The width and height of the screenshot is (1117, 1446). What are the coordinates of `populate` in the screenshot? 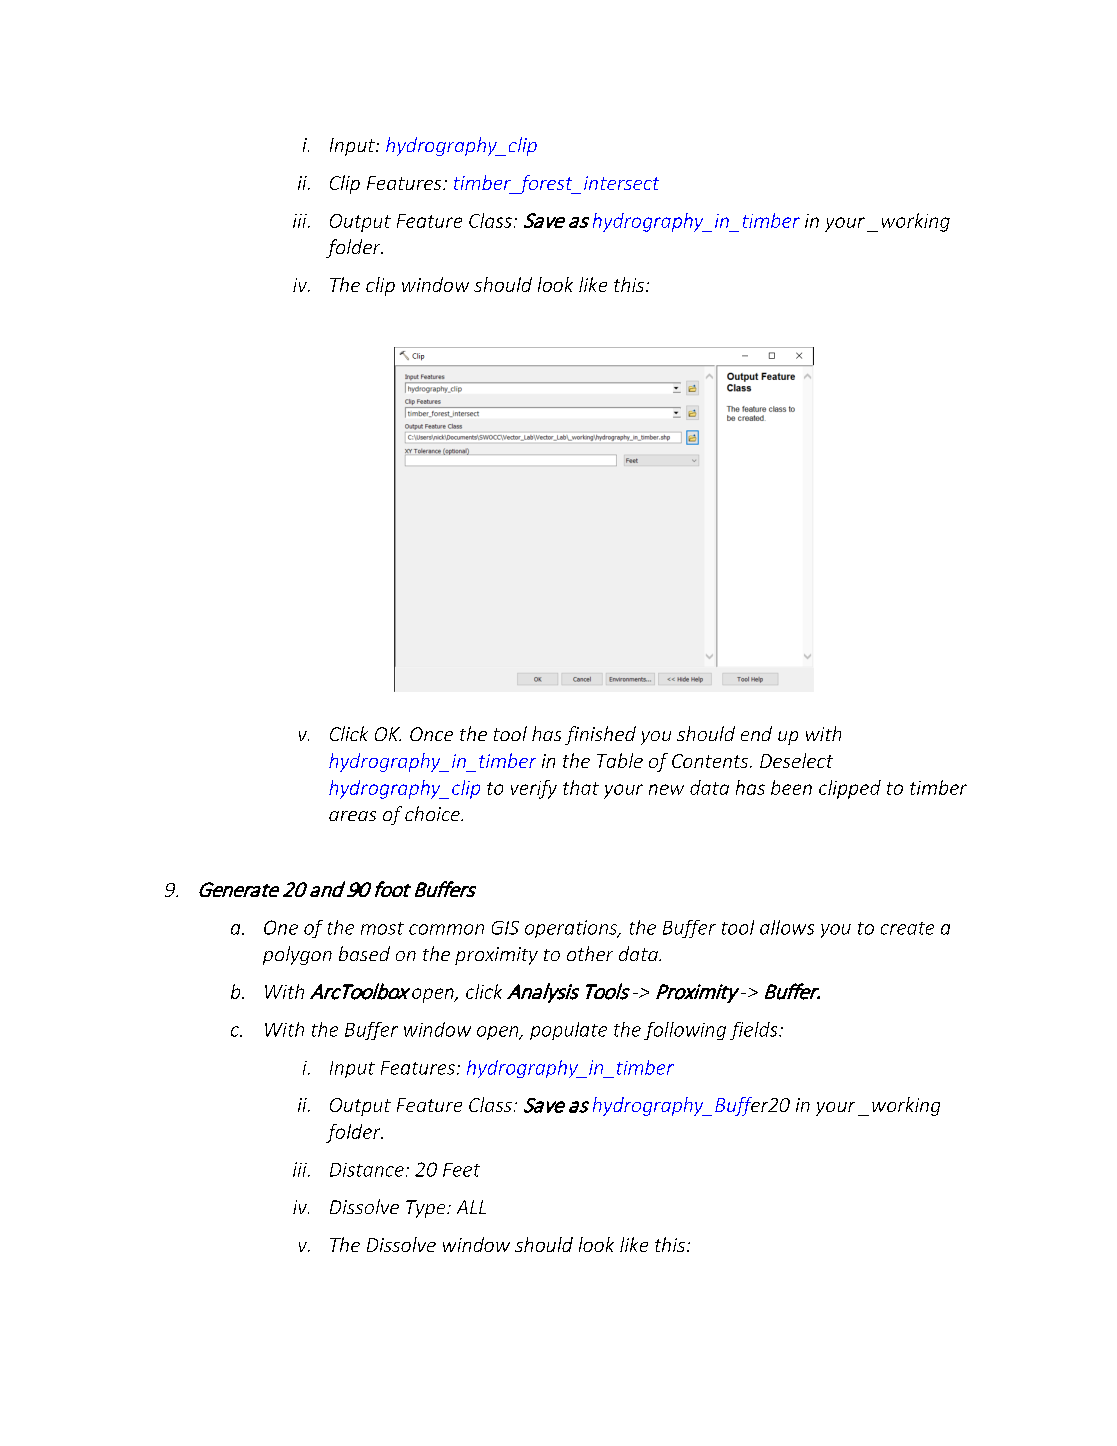 It's located at (568, 1031).
